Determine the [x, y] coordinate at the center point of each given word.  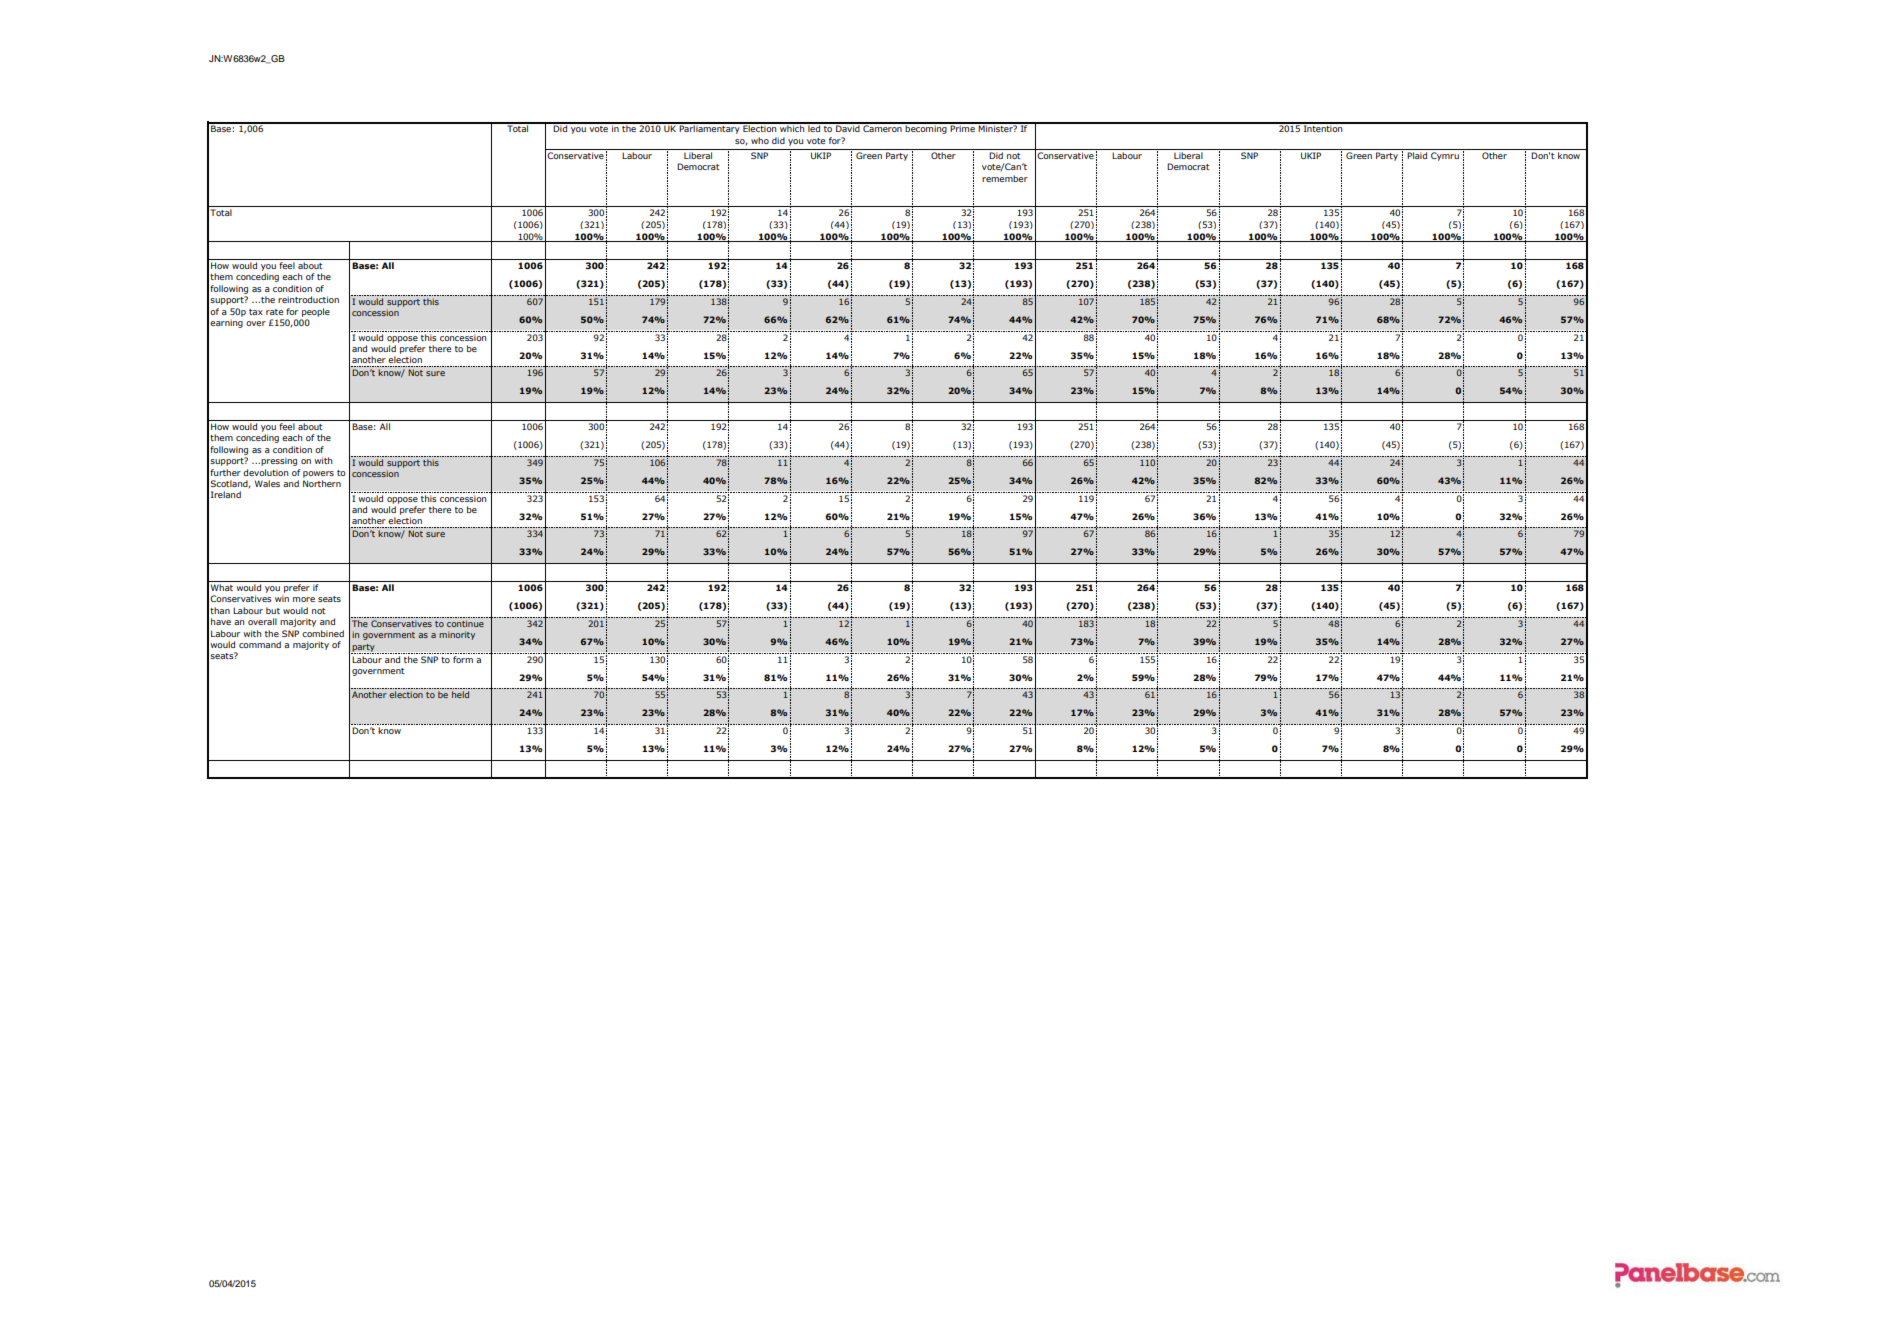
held [460, 694]
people [316, 312]
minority [457, 635]
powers [318, 474]
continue [465, 623]
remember [1005, 178]
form [463, 659]
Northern [322, 483]
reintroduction [308, 299]
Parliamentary [710, 128]
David [848, 127]
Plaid [1417, 155]
